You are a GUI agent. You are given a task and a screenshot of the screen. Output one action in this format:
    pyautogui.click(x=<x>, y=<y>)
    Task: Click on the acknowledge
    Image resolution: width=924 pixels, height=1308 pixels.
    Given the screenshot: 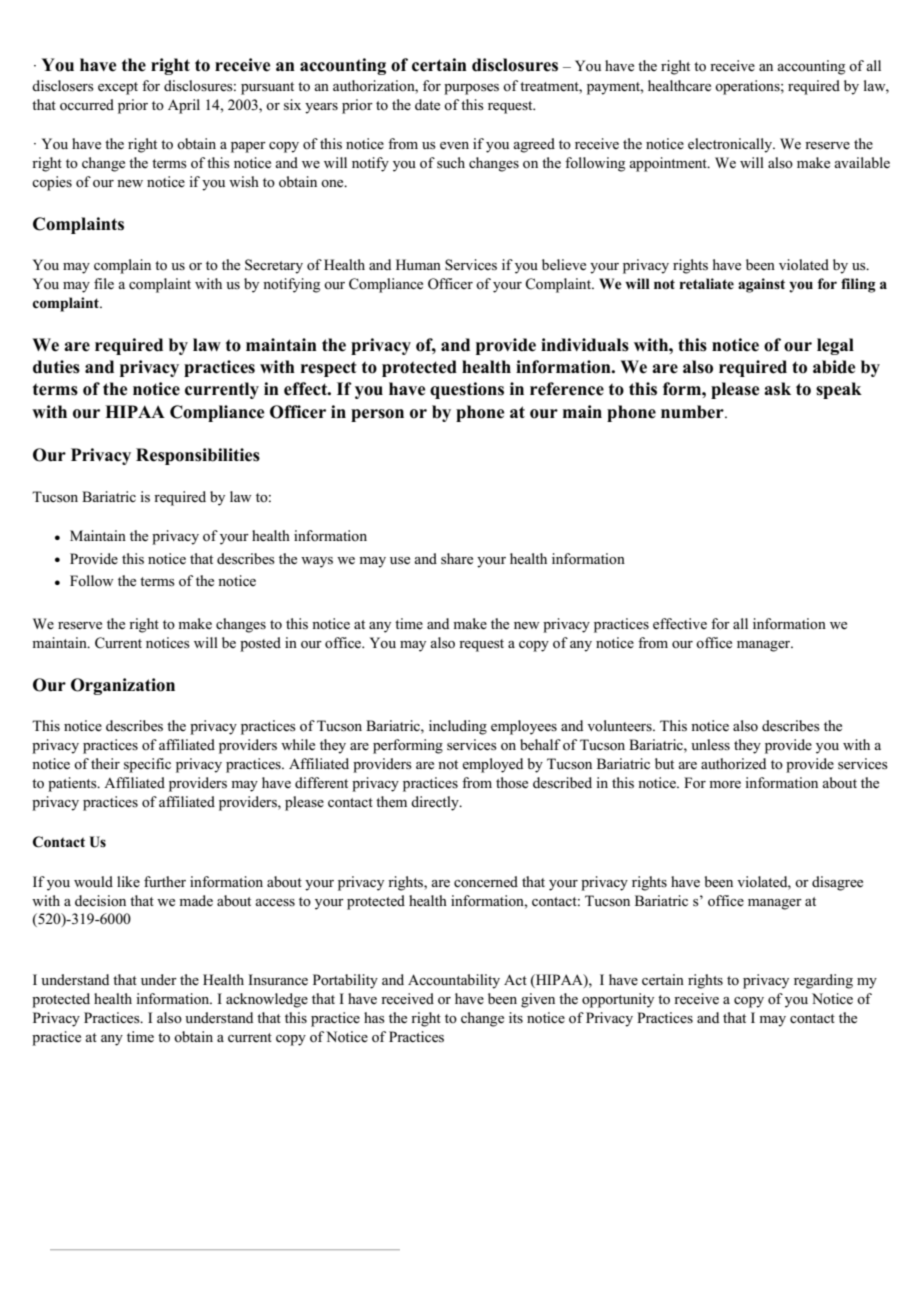 What is the action you would take?
    pyautogui.click(x=267, y=1000)
